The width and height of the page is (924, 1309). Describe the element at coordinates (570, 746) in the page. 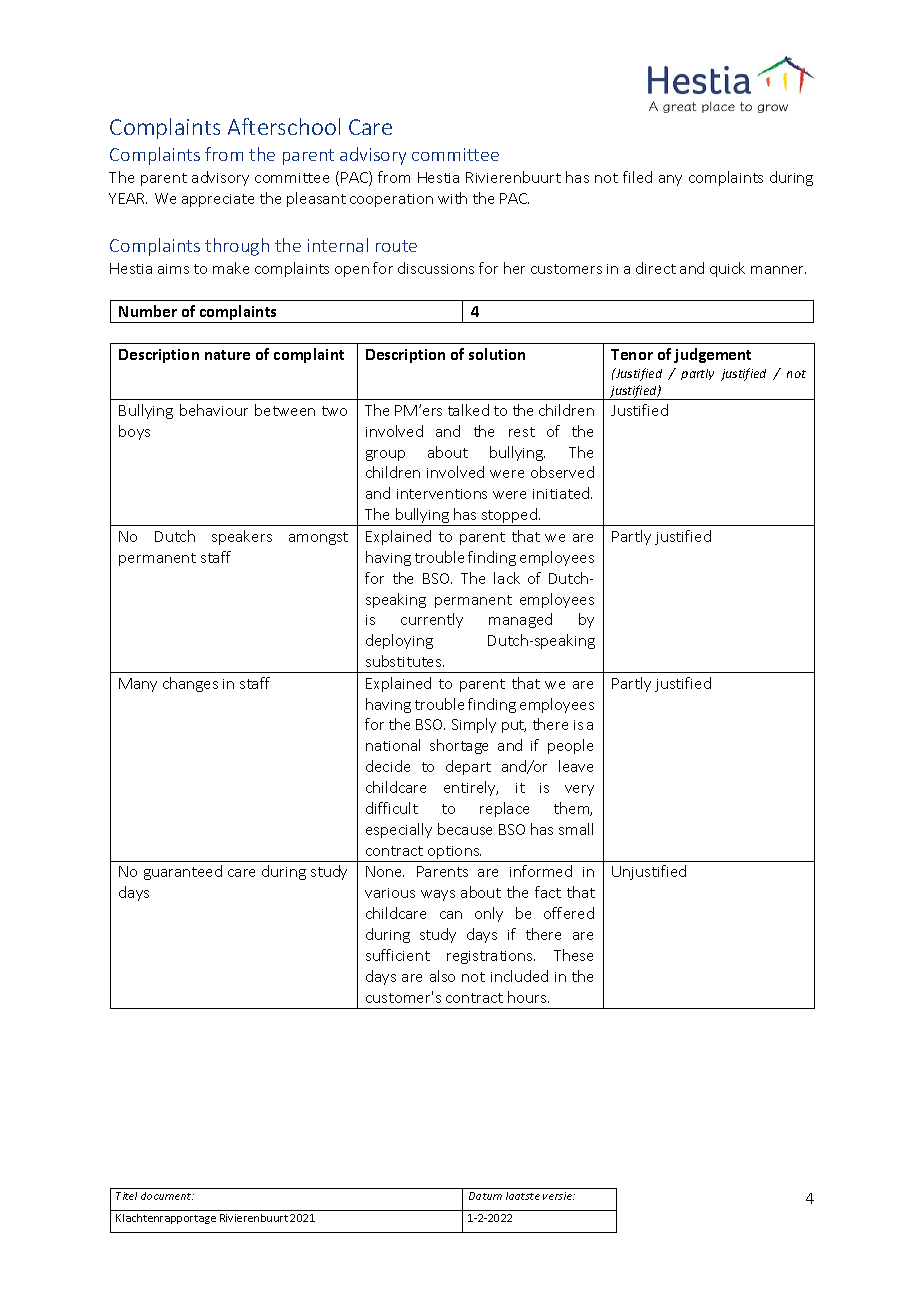

I see `people` at that location.
